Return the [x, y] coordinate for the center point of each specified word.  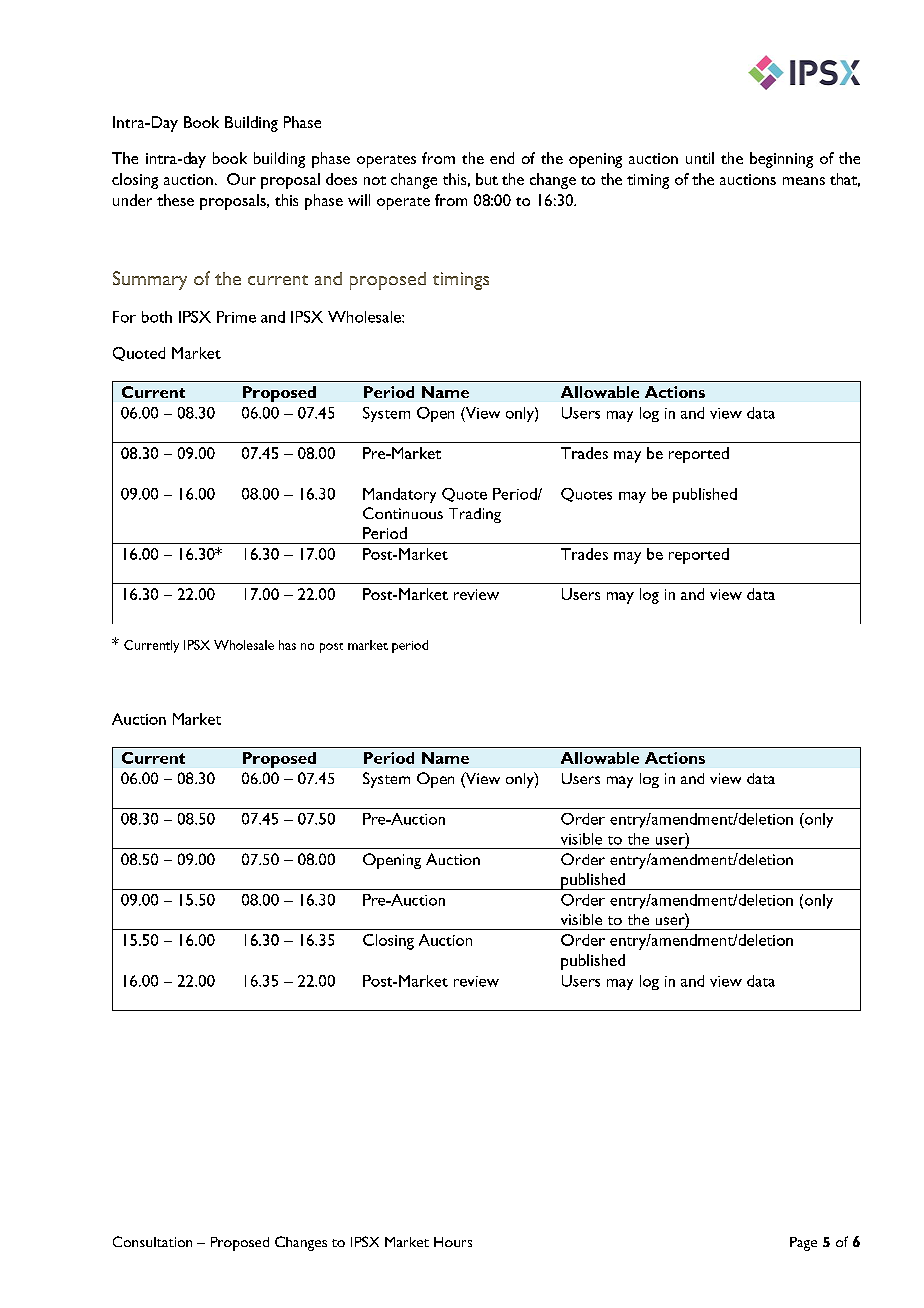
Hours [453, 1242]
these [175, 200]
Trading [475, 515]
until [700, 158]
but [487, 179]
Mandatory [399, 495]
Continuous [403, 513]
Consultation [152, 1241]
